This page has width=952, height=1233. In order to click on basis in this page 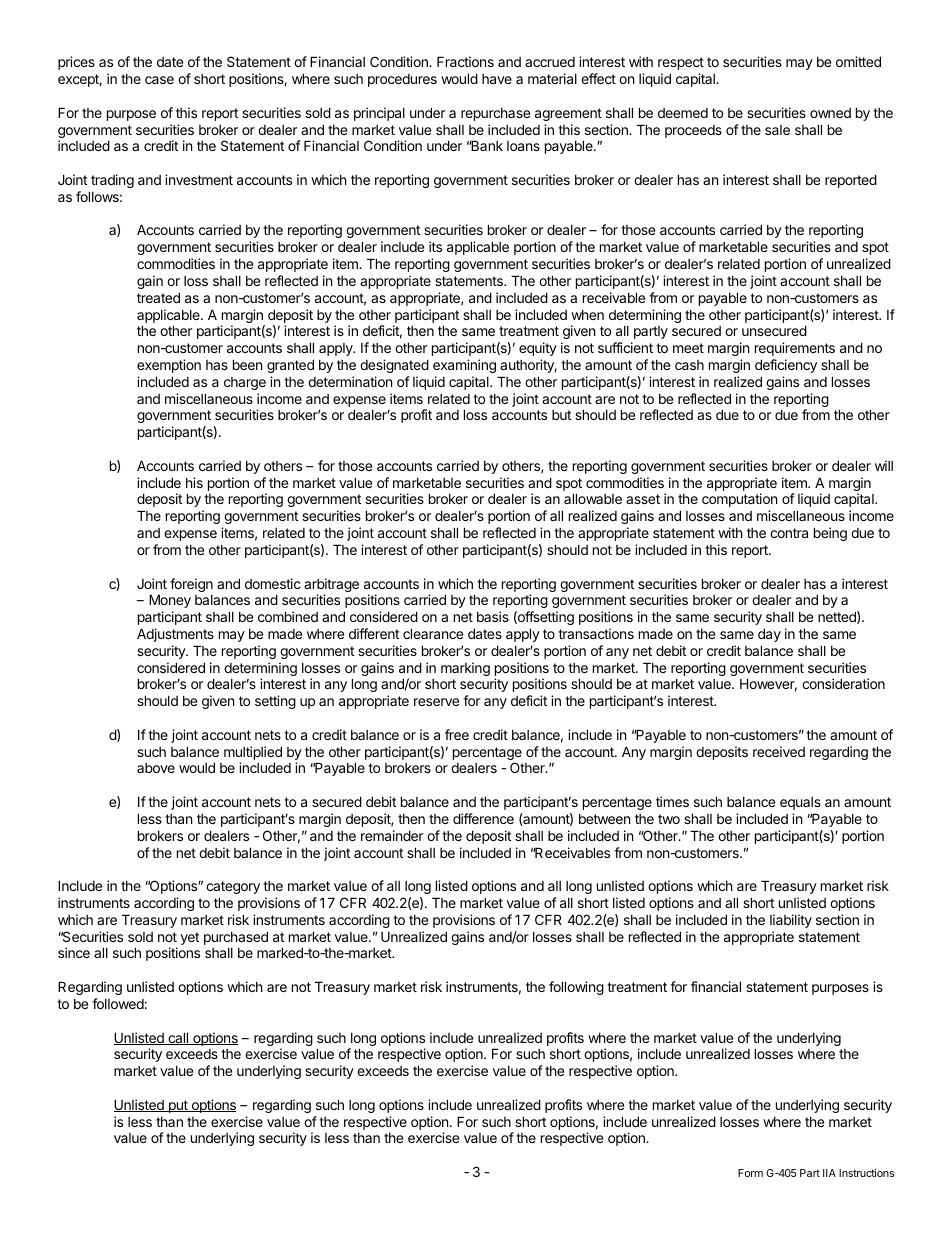, I will do `click(493, 616)`.
